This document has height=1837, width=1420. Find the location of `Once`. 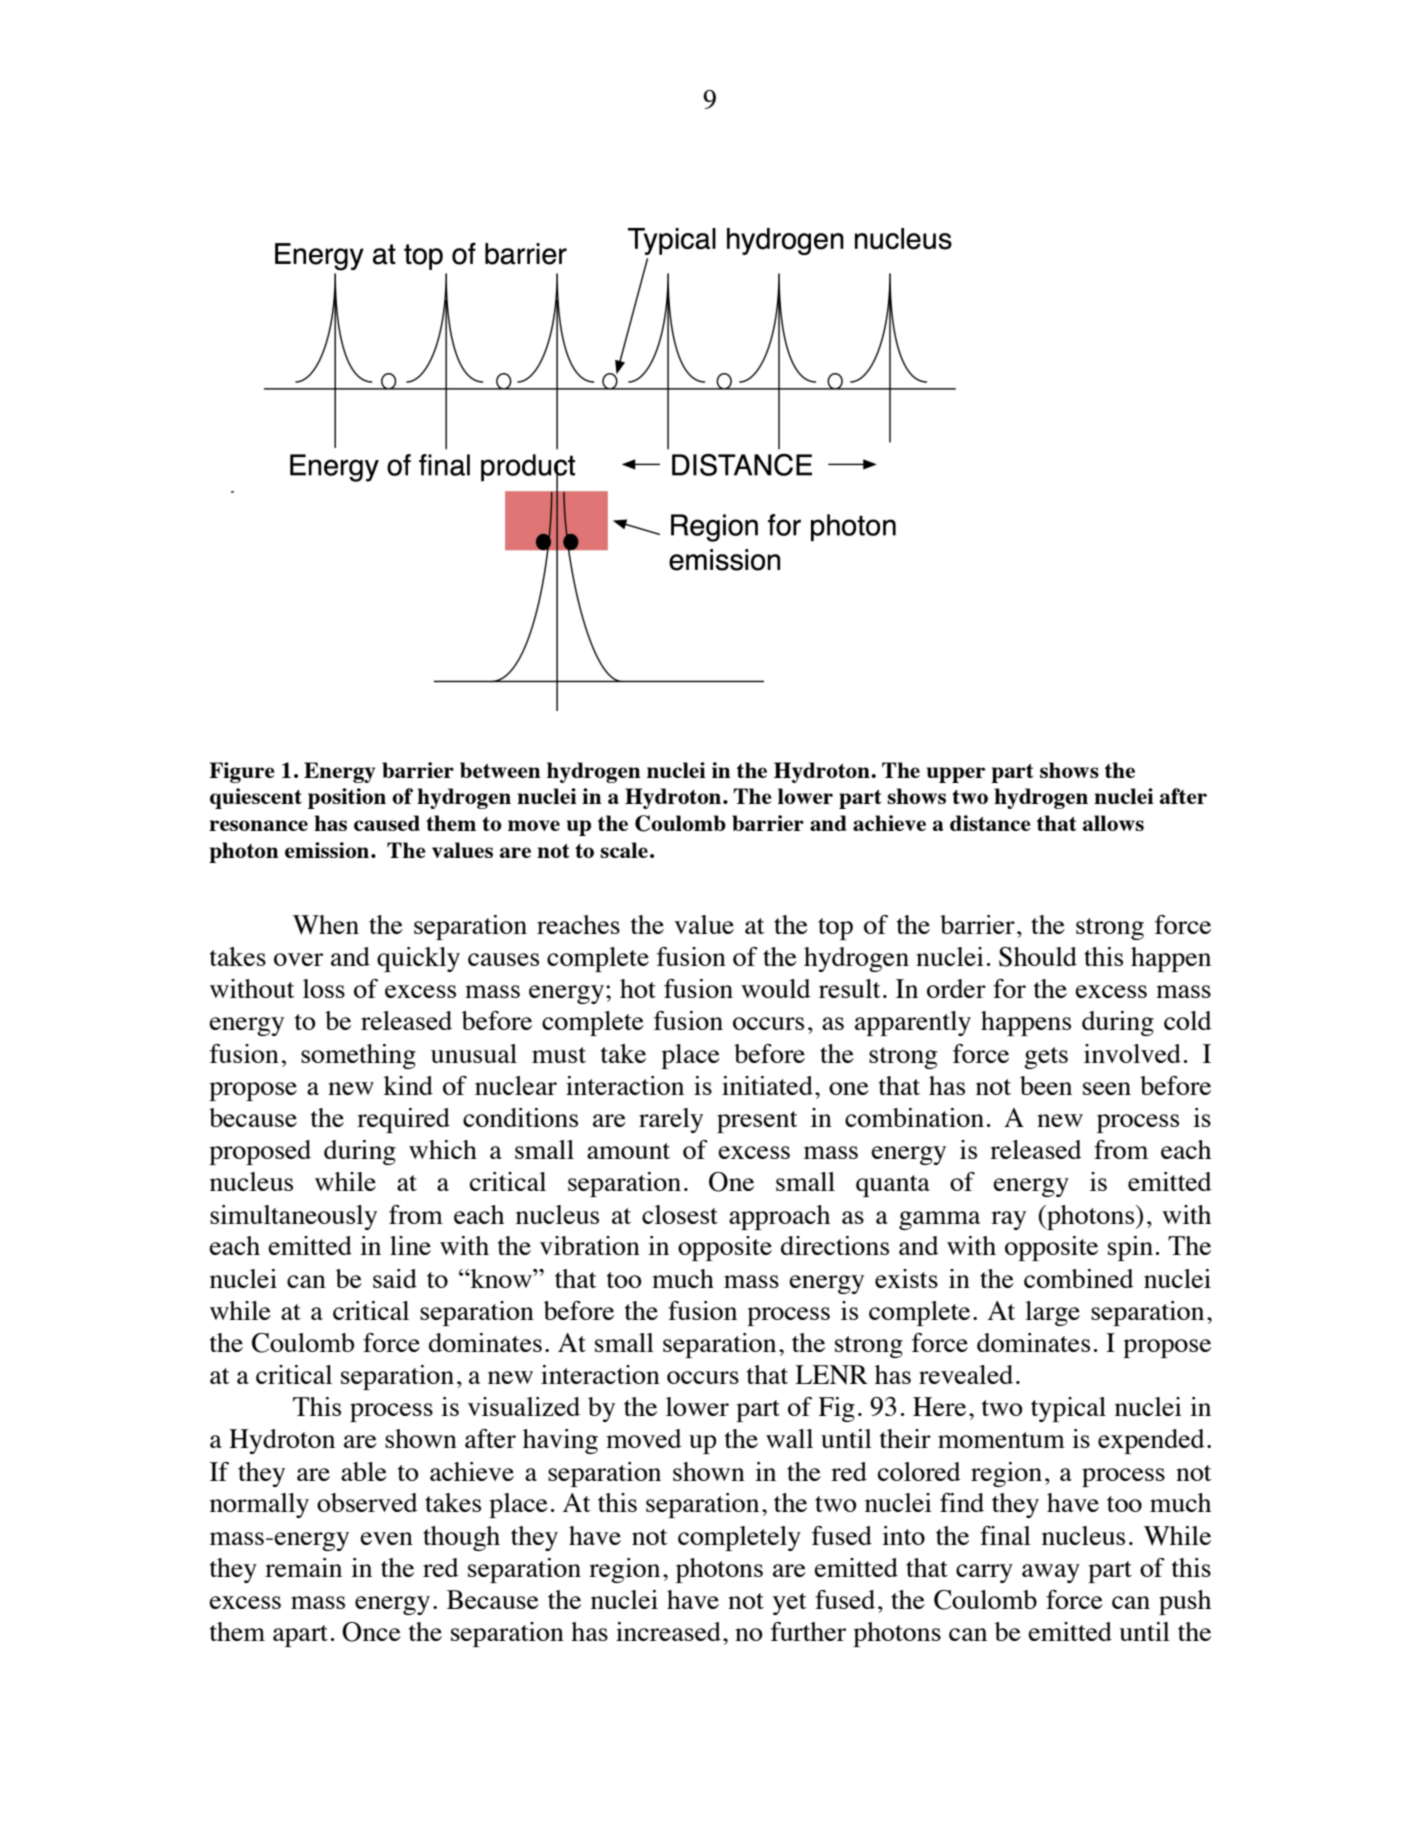

Once is located at coordinates (371, 1632).
